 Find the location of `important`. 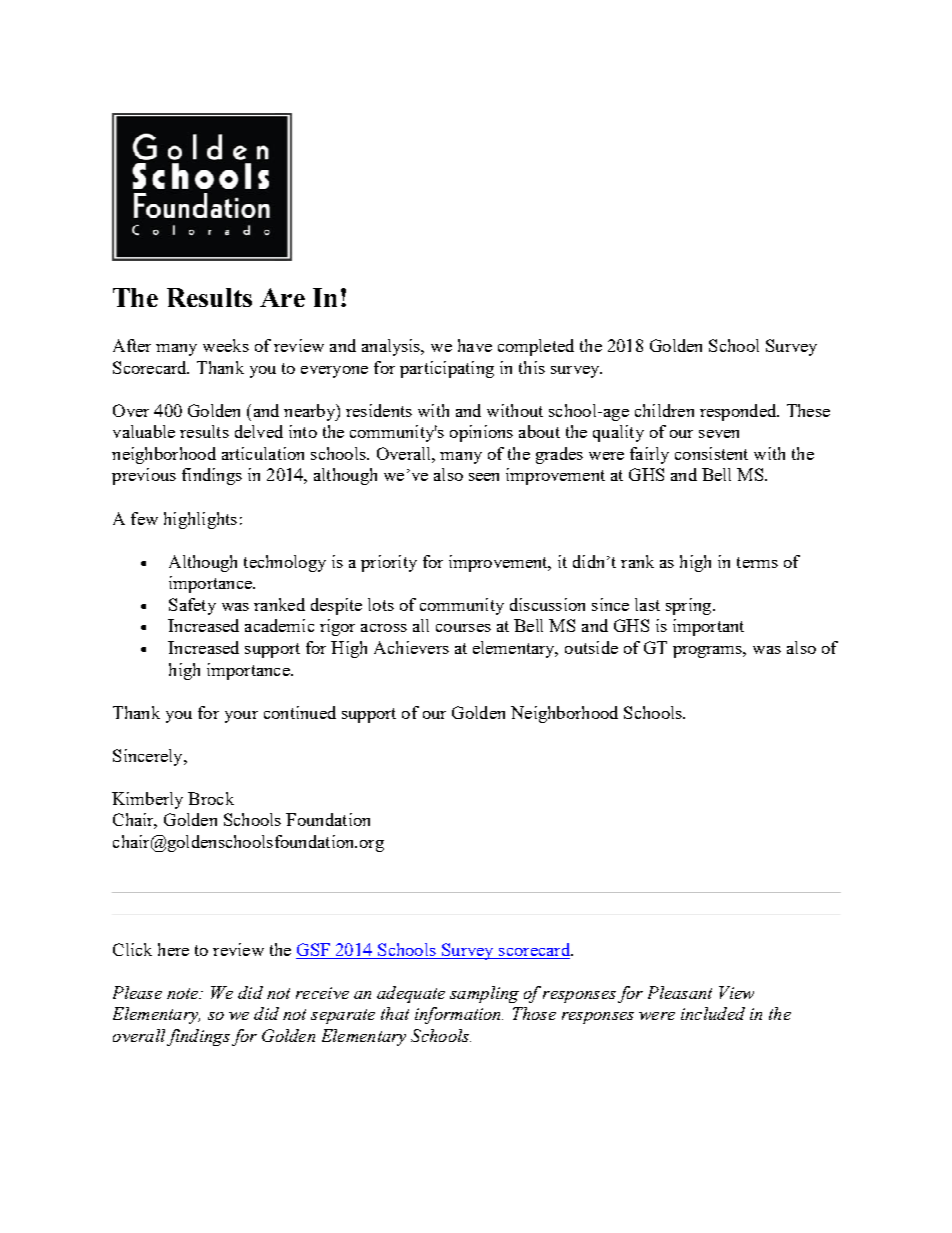

important is located at coordinates (708, 627).
